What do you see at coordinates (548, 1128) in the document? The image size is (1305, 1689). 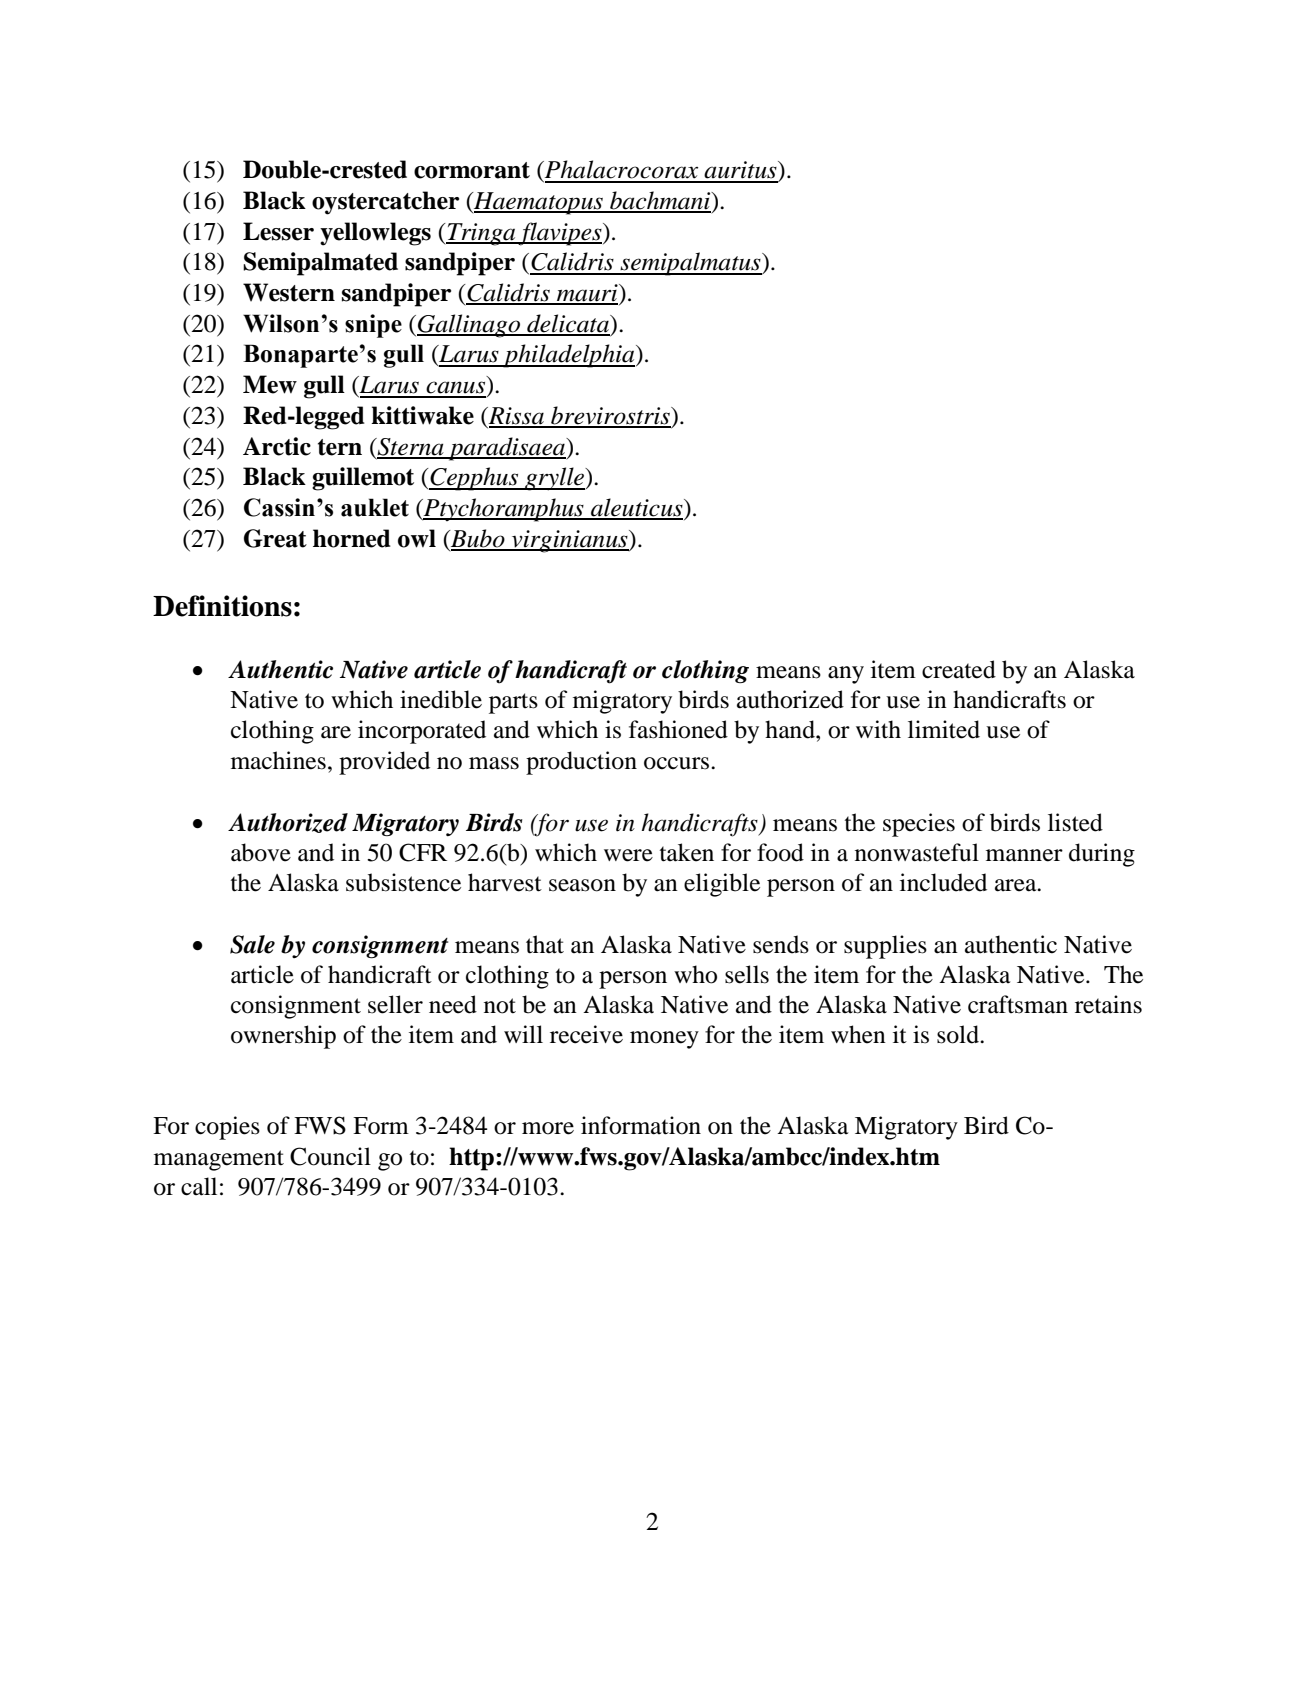 I see `more` at bounding box center [548, 1128].
